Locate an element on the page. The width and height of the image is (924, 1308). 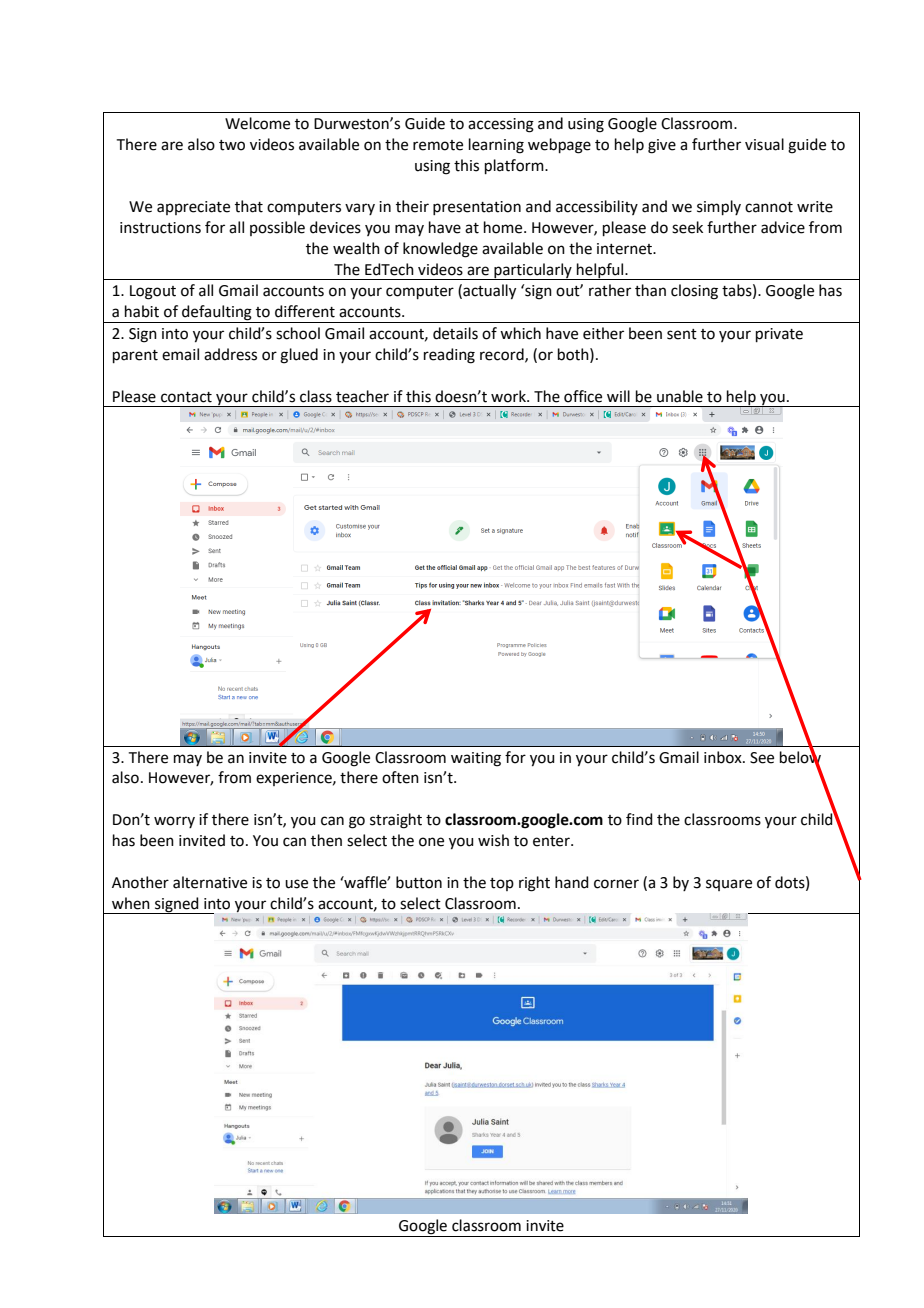
top is located at coordinates (502, 884).
